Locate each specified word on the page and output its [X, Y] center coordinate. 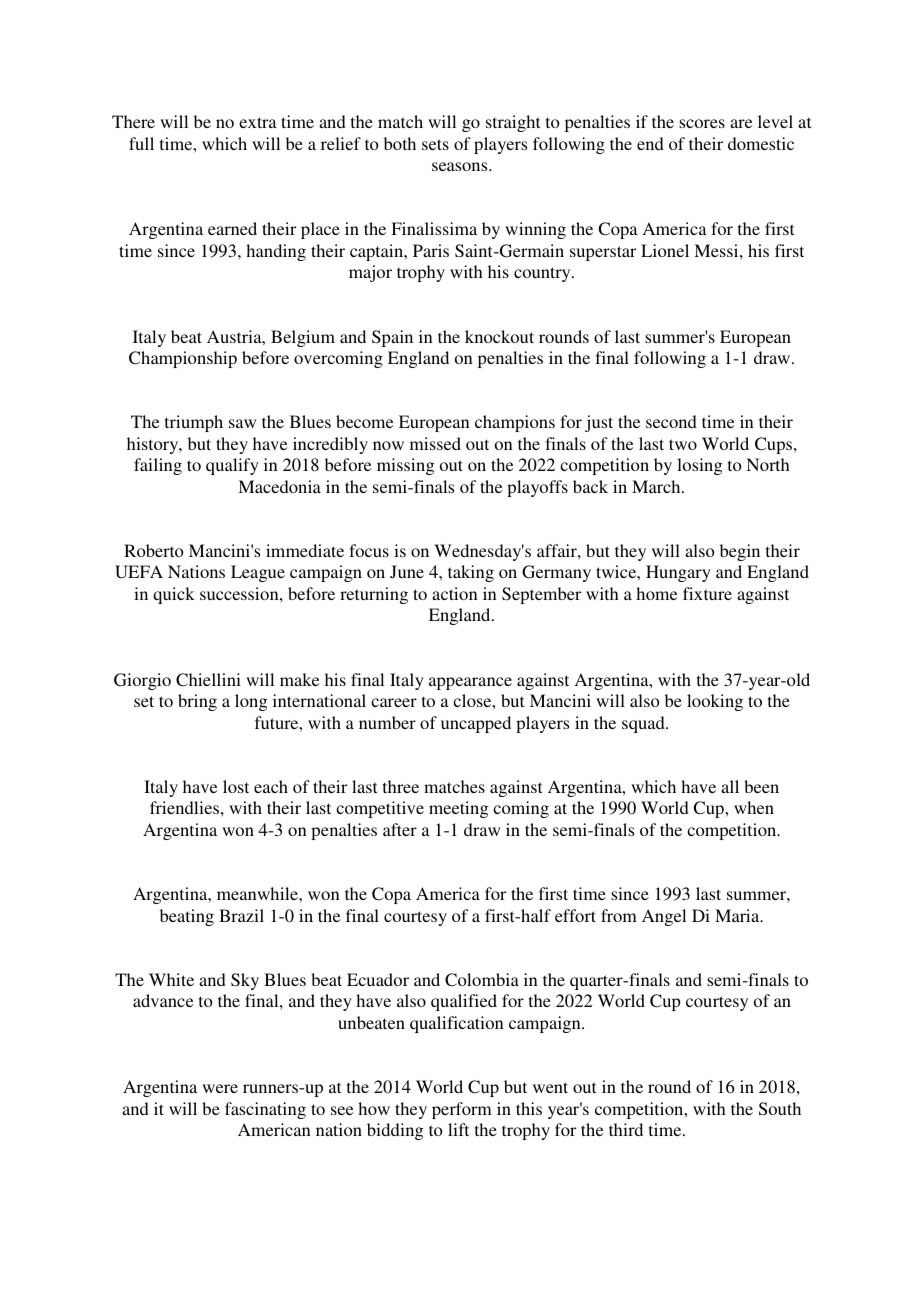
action [455, 593]
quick [174, 595]
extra [258, 122]
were [220, 1088]
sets [435, 144]
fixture [707, 593]
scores [702, 123]
